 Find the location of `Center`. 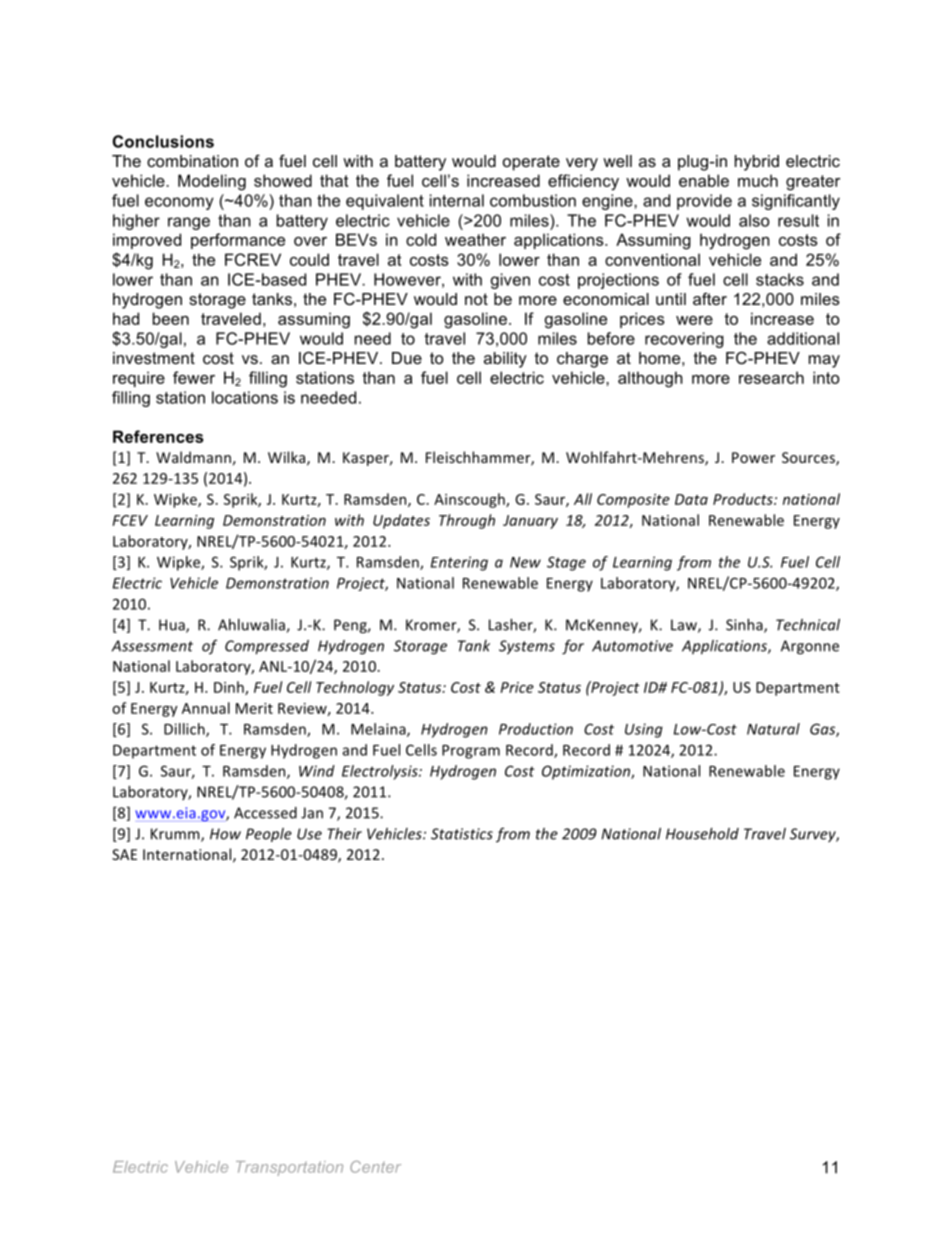

Center is located at coordinates (375, 1167).
